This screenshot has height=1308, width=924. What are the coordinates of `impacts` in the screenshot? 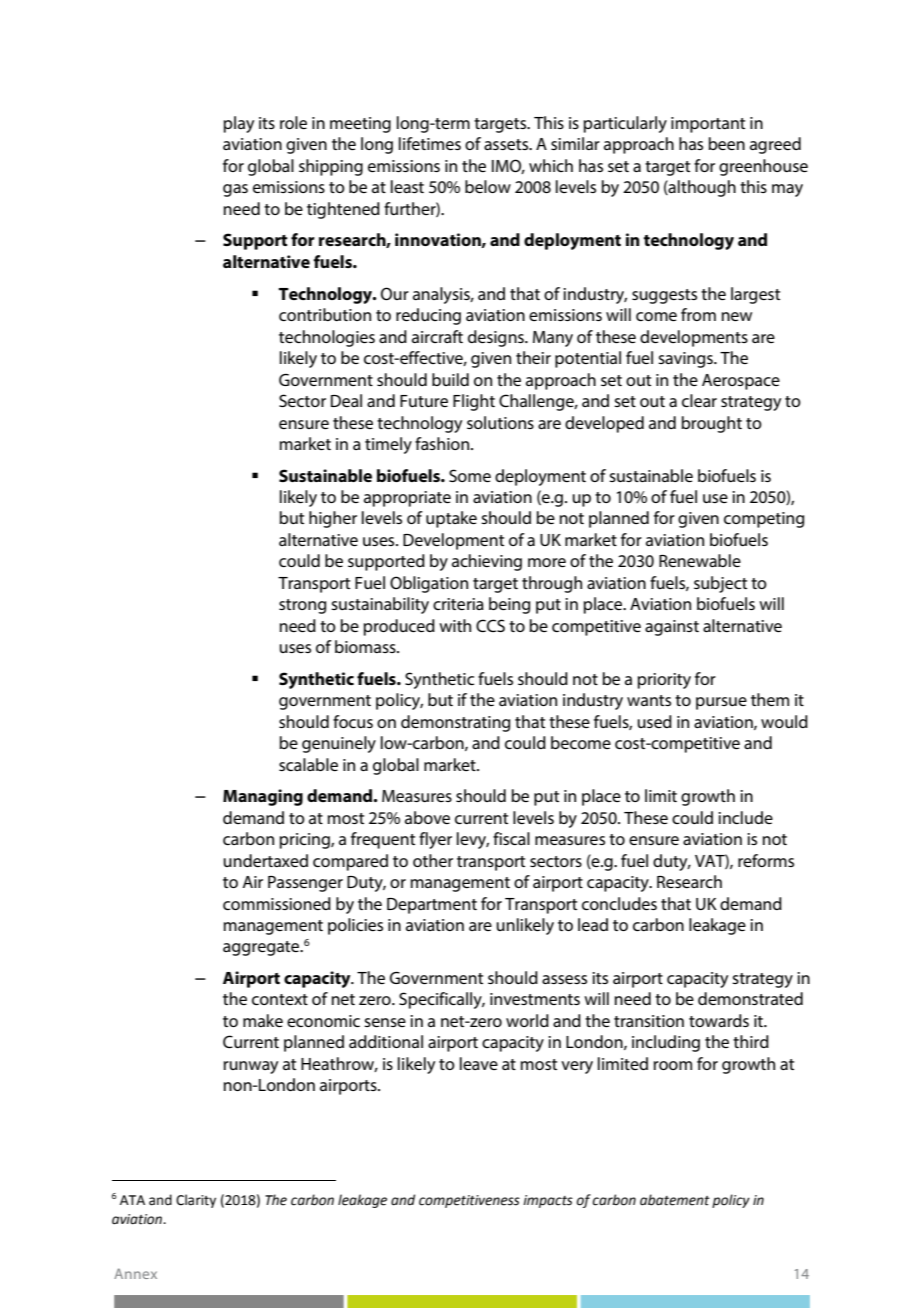 It's located at (548, 1201).
